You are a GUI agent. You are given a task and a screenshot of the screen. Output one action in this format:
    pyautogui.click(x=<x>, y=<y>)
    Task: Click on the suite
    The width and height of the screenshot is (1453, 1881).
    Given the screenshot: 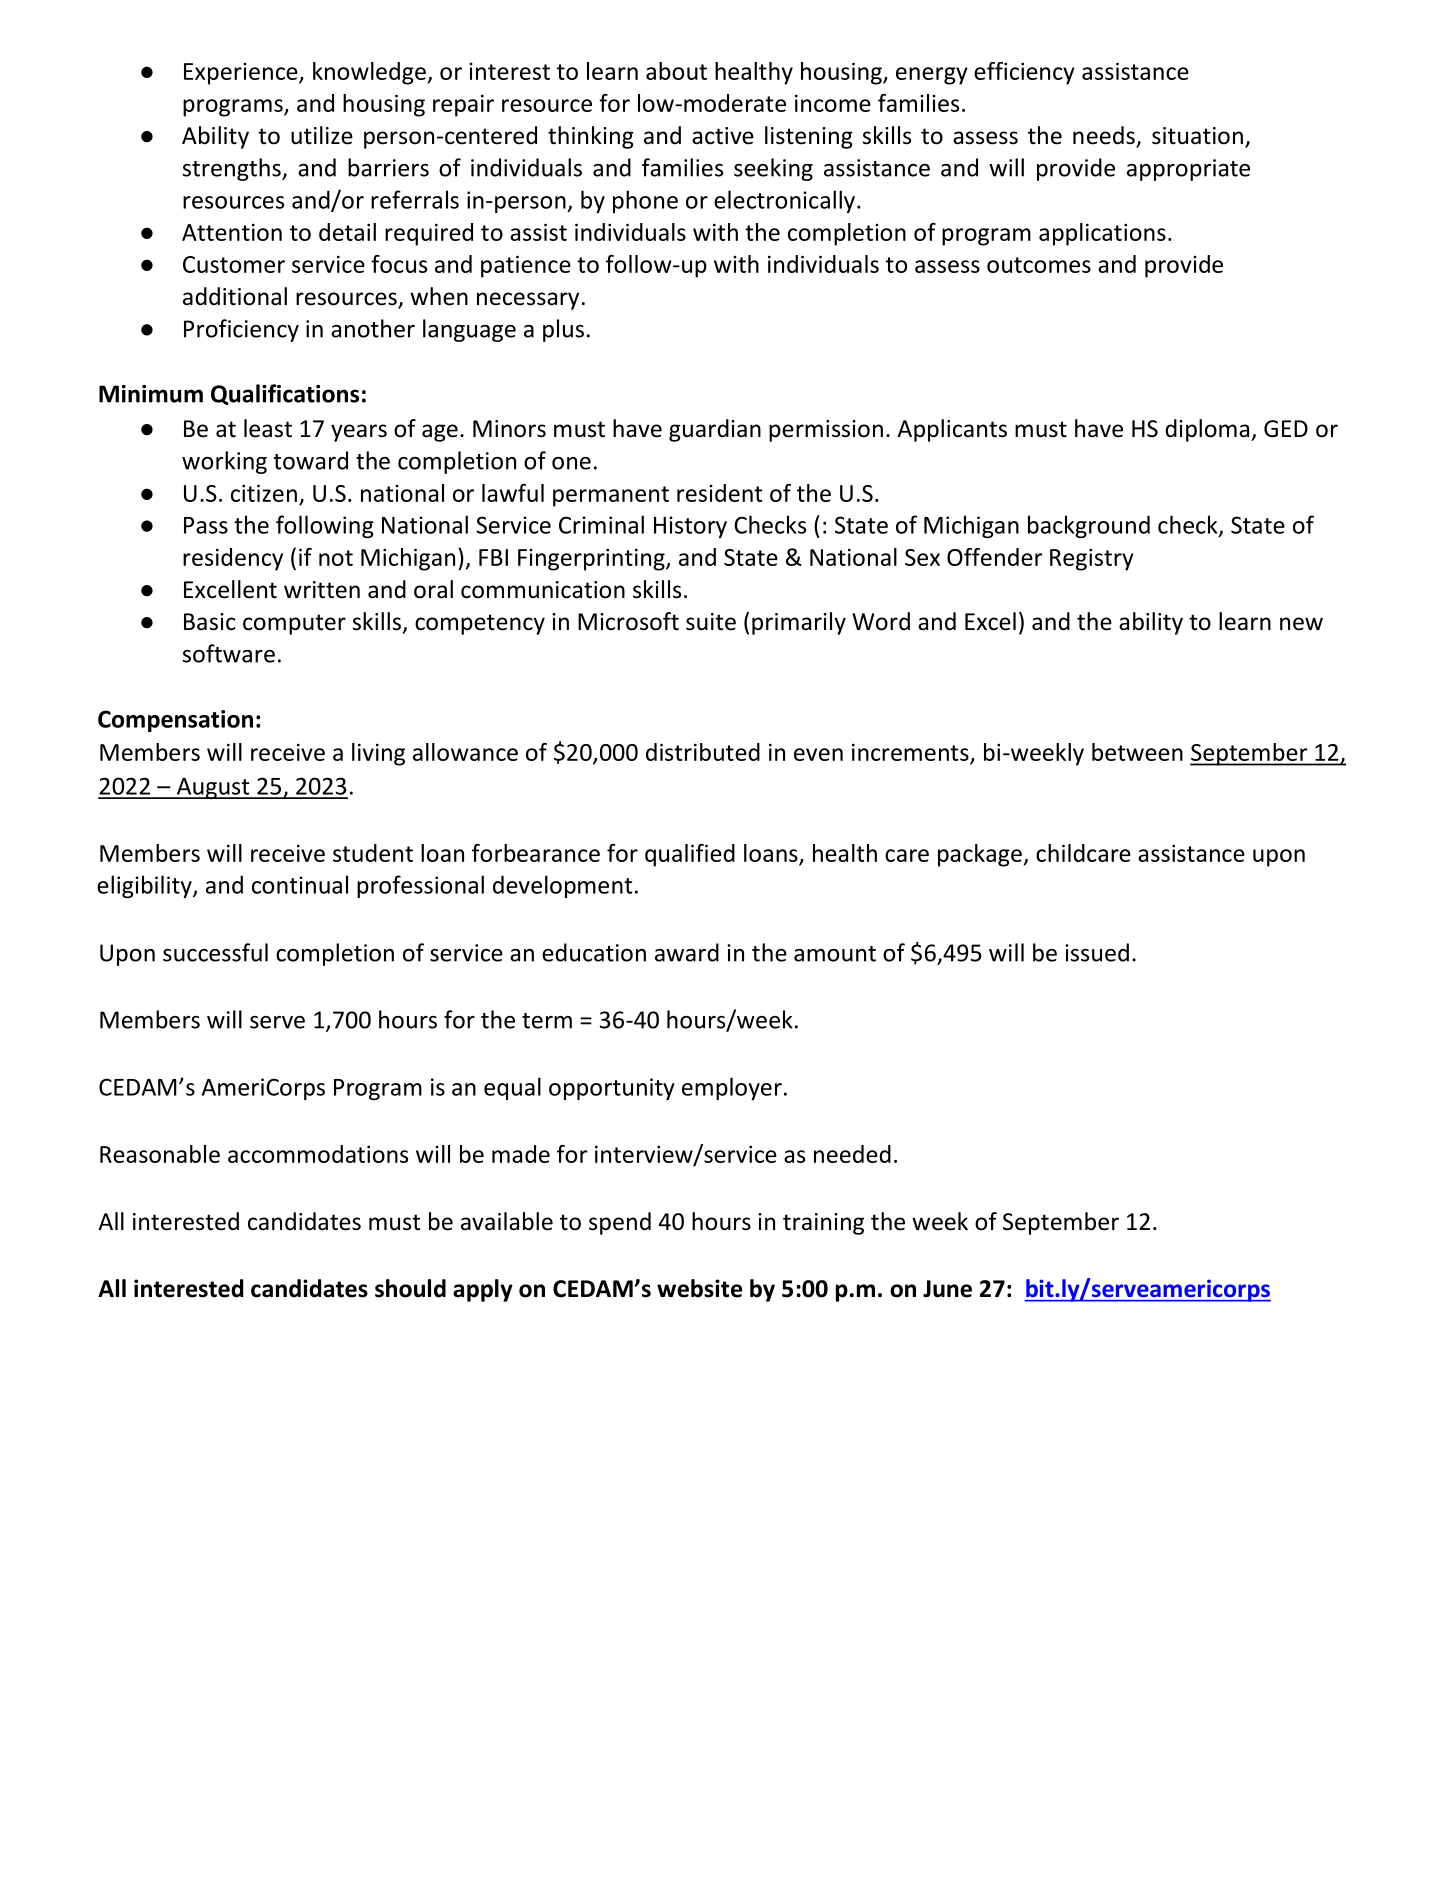 What is the action you would take?
    pyautogui.click(x=711, y=622)
